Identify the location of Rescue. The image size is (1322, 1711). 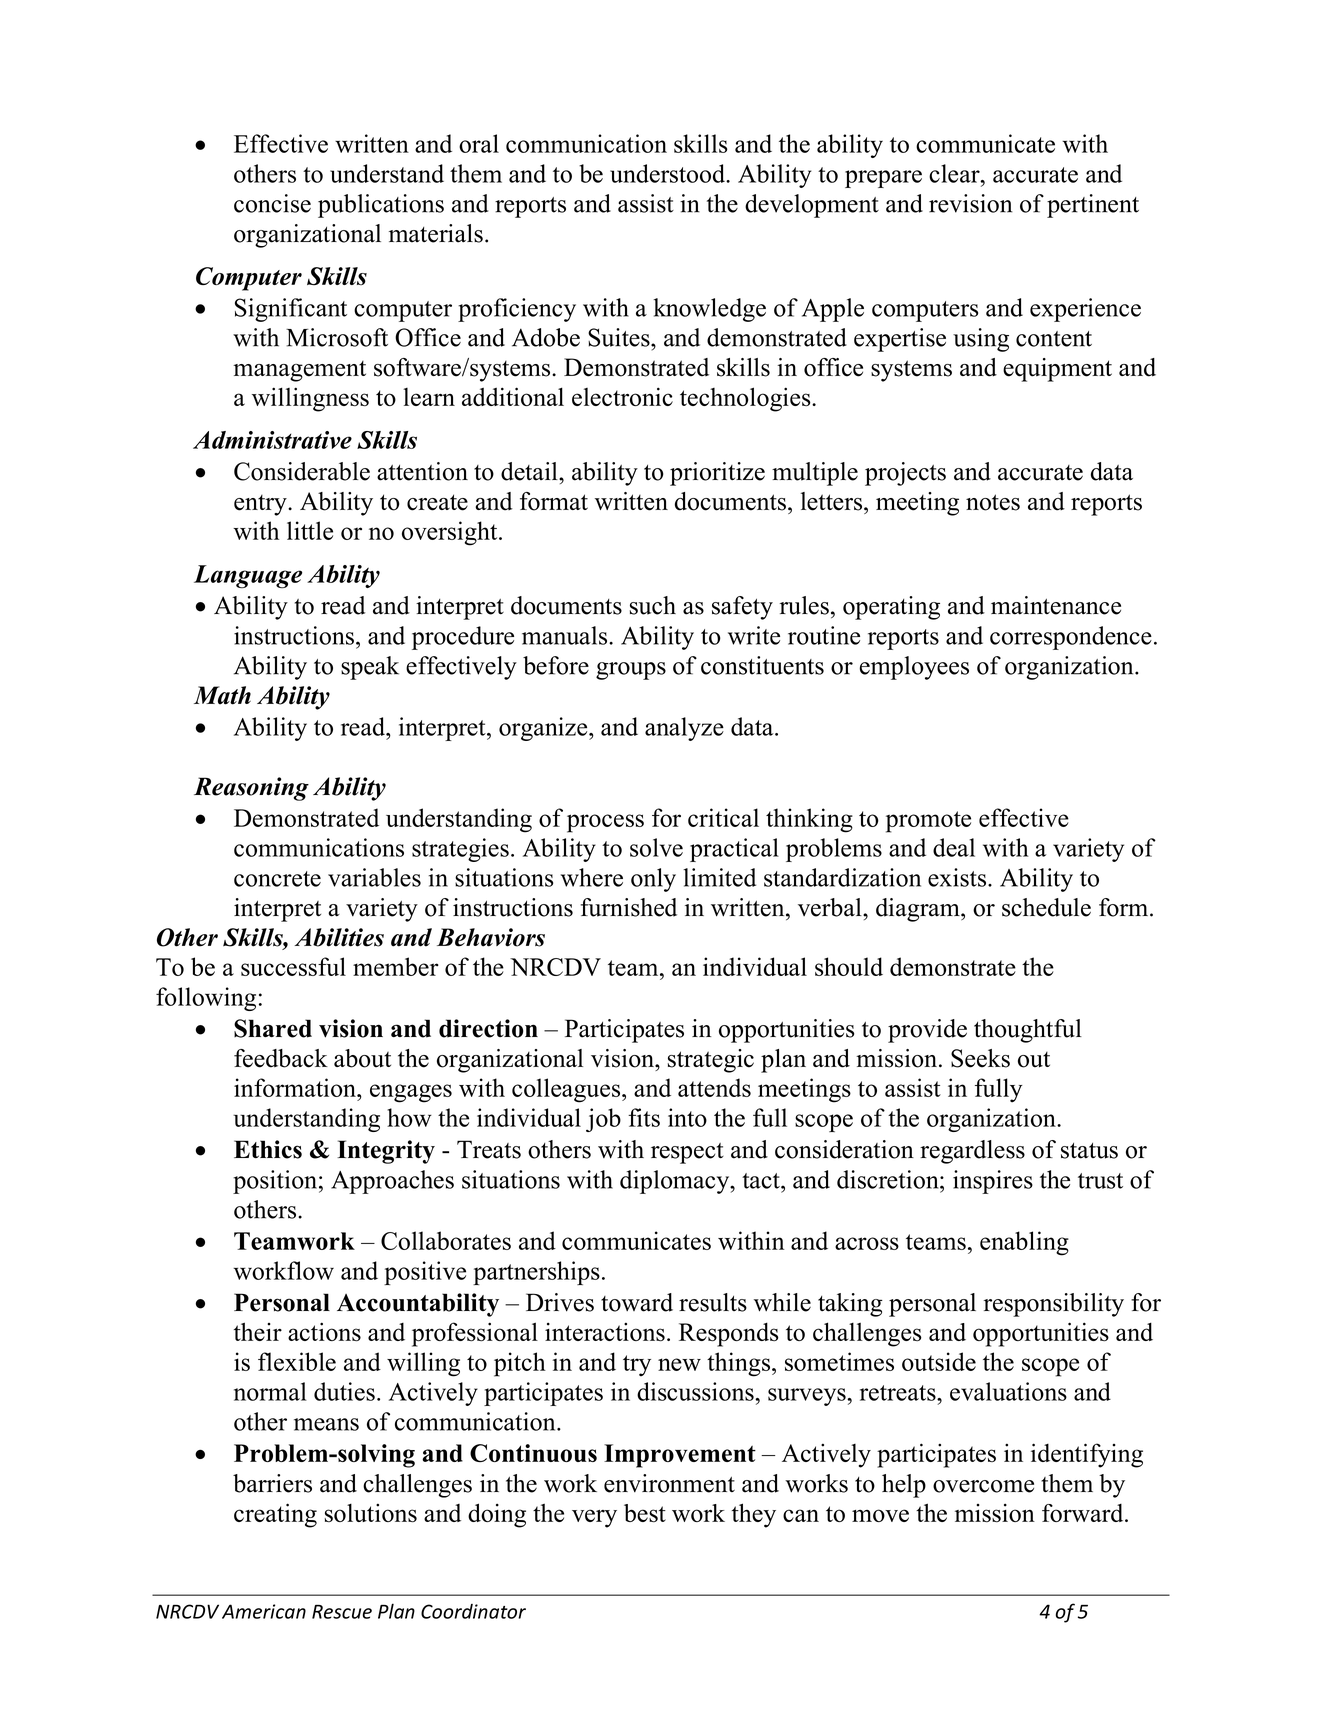
(342, 1612).
